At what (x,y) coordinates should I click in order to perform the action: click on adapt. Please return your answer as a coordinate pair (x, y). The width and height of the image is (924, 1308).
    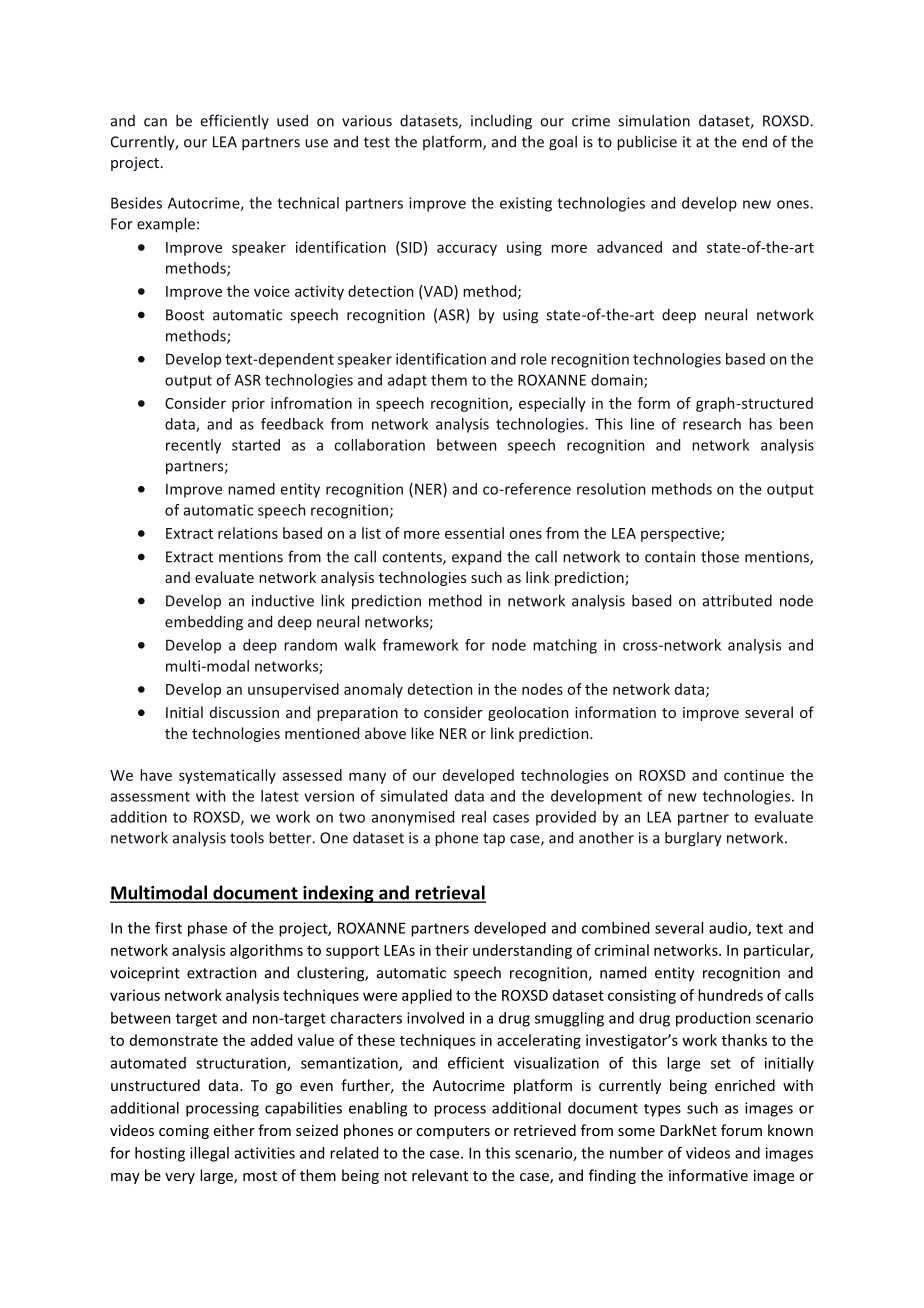
    Looking at the image, I should click on (407, 381).
